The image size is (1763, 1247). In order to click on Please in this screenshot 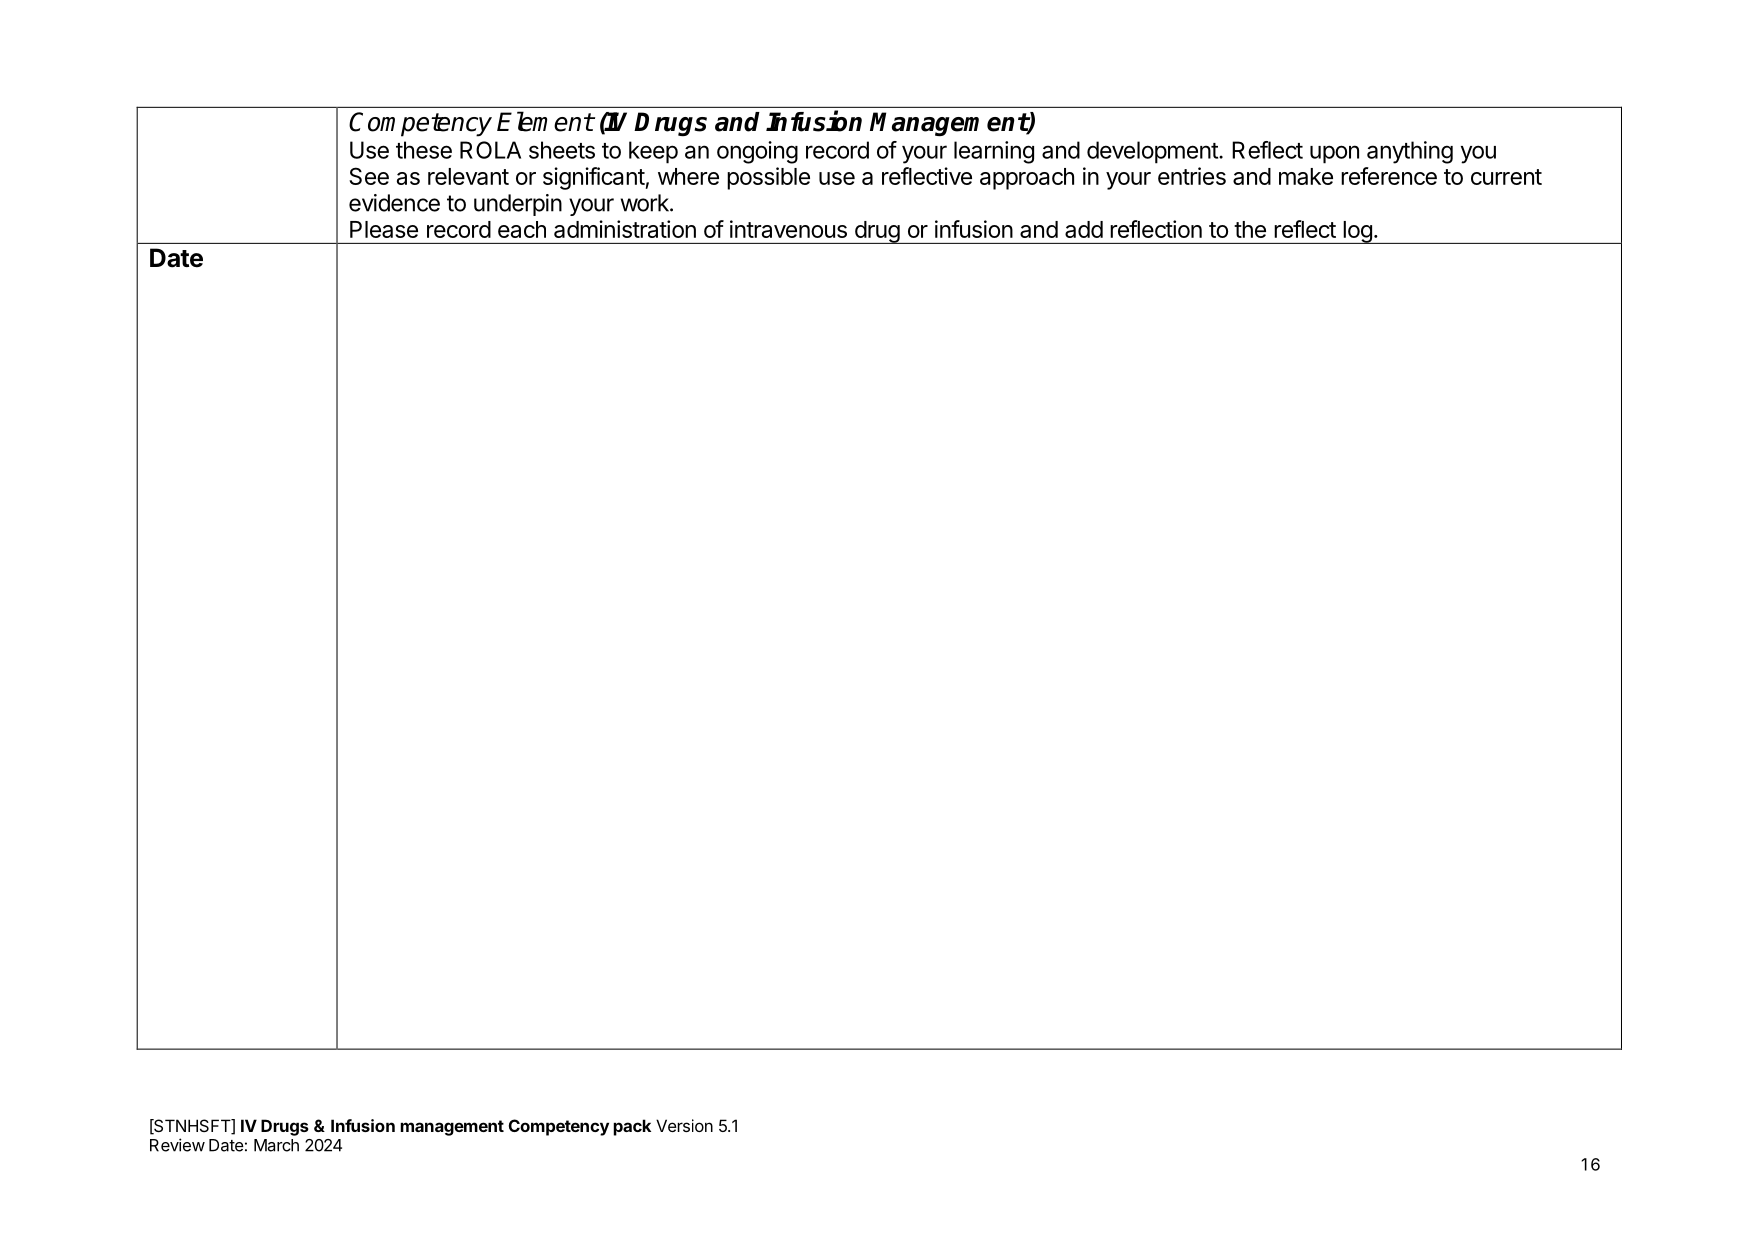, I will do `click(384, 229)`.
